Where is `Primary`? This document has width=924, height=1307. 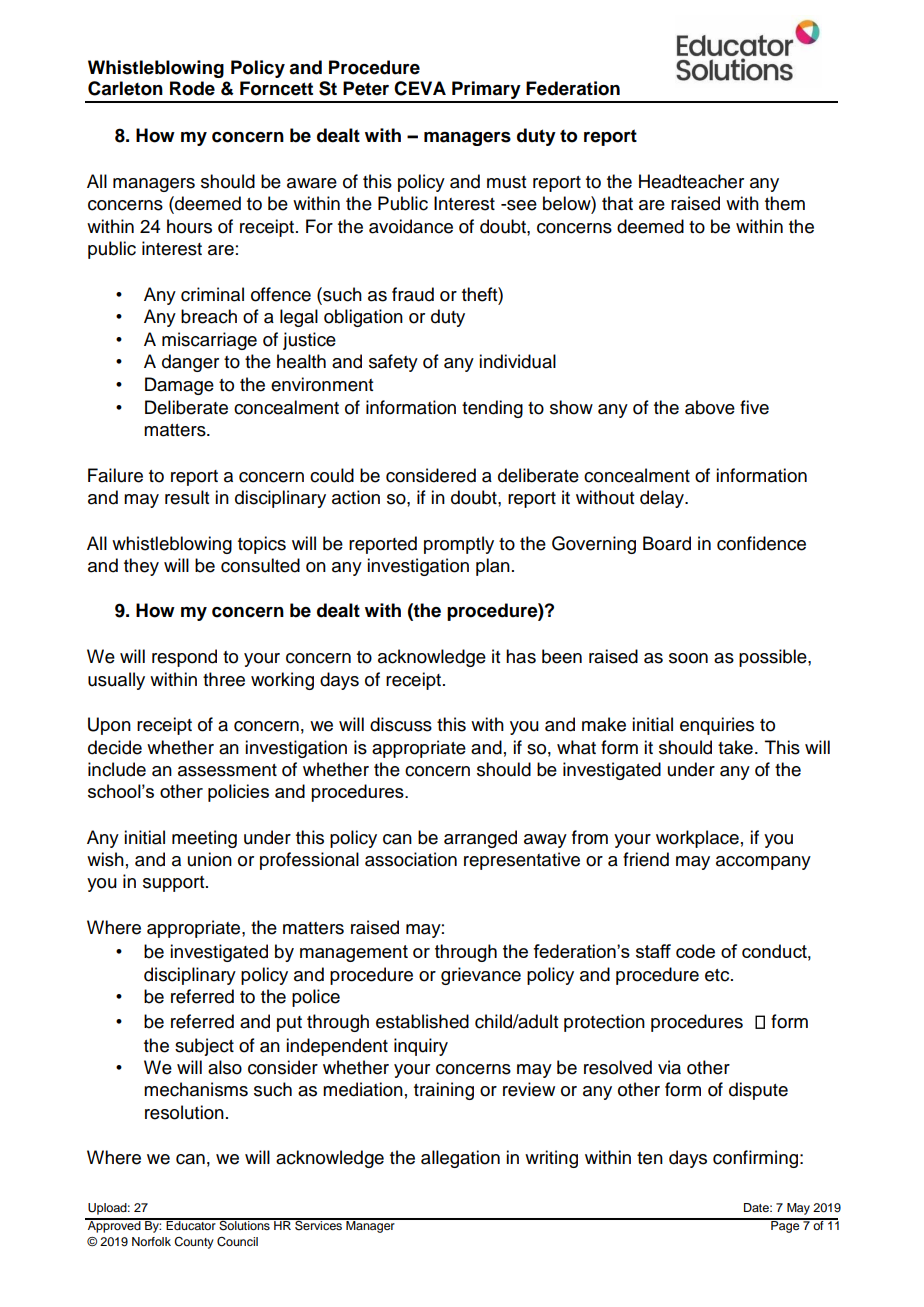
Primary is located at coordinates (486, 91).
